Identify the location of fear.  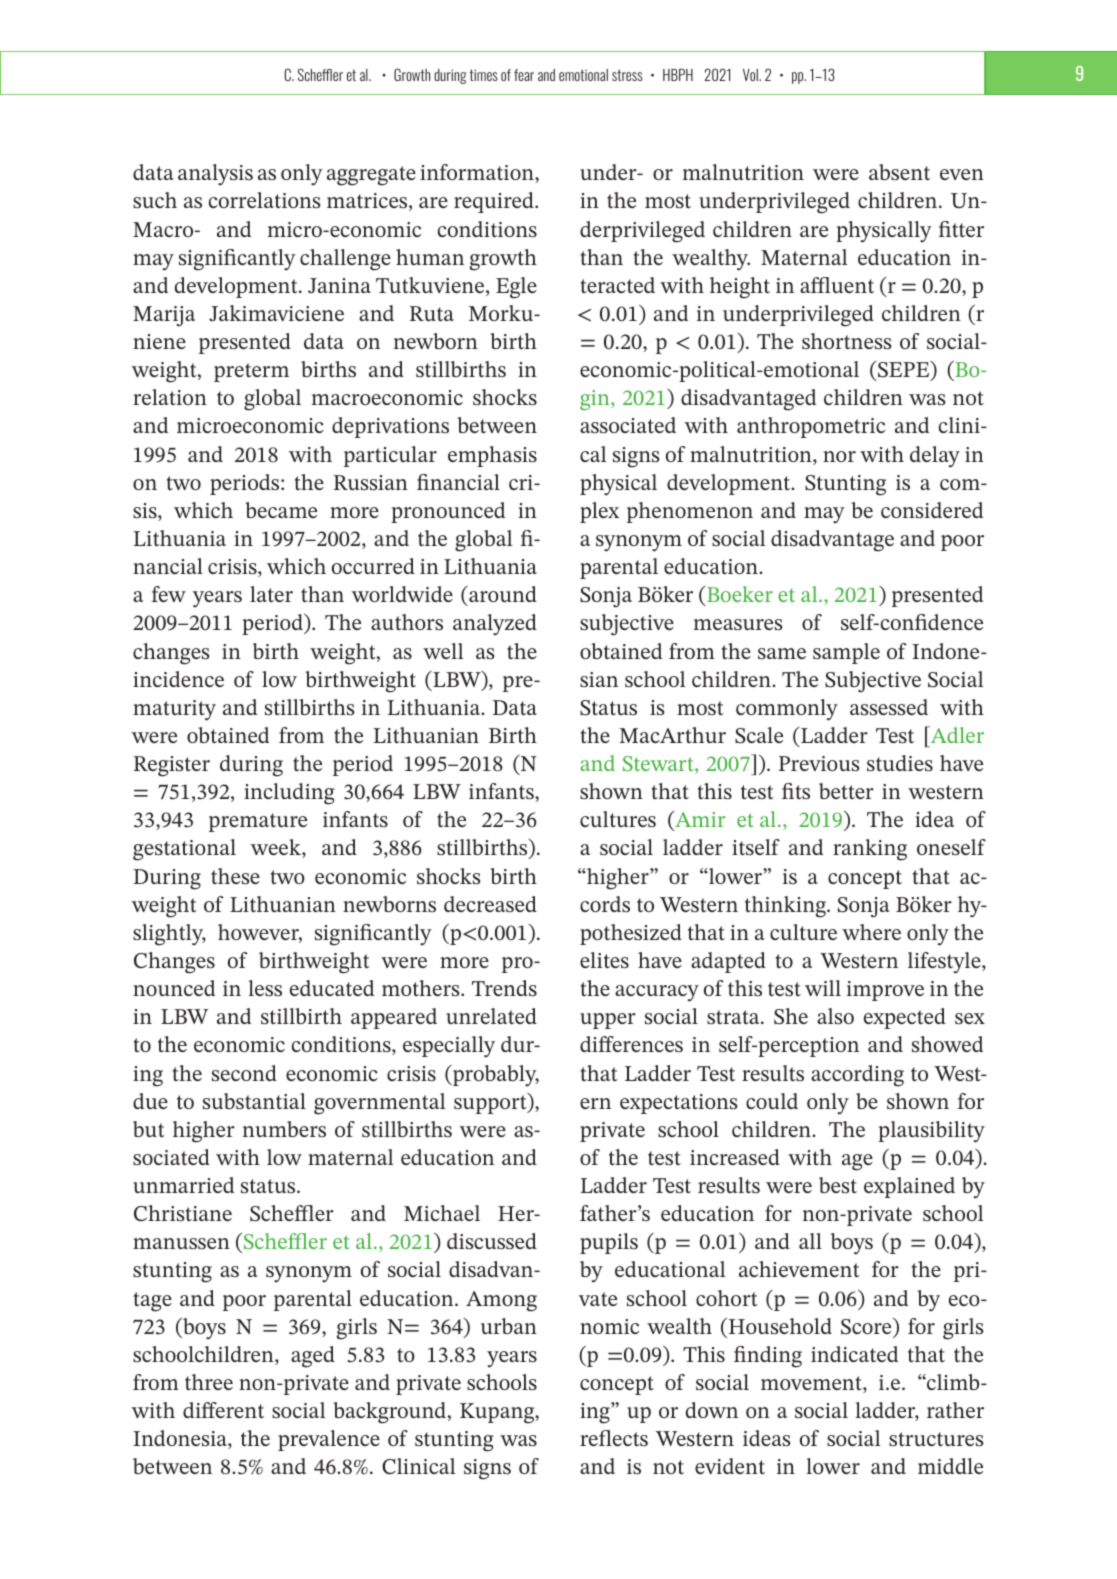
(524, 75).
